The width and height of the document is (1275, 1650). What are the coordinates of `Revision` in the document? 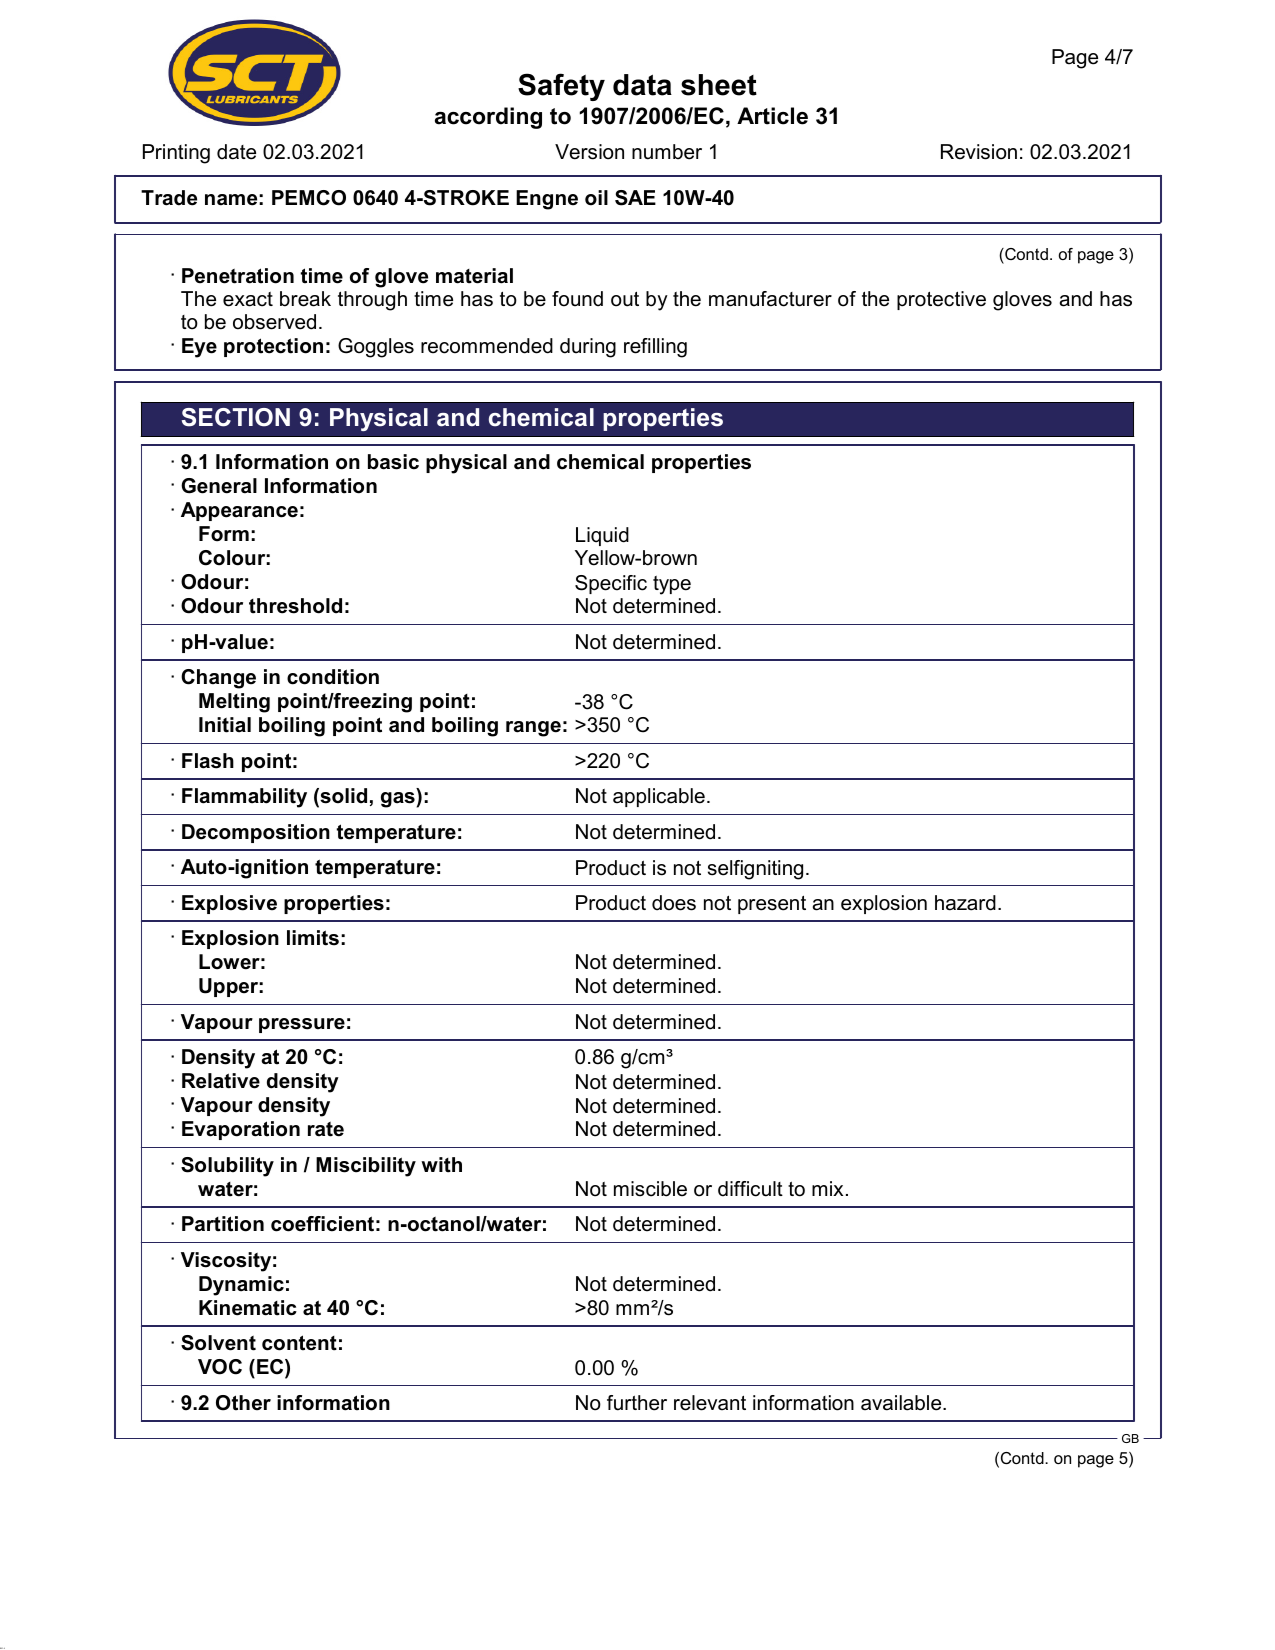 It's located at (979, 152).
